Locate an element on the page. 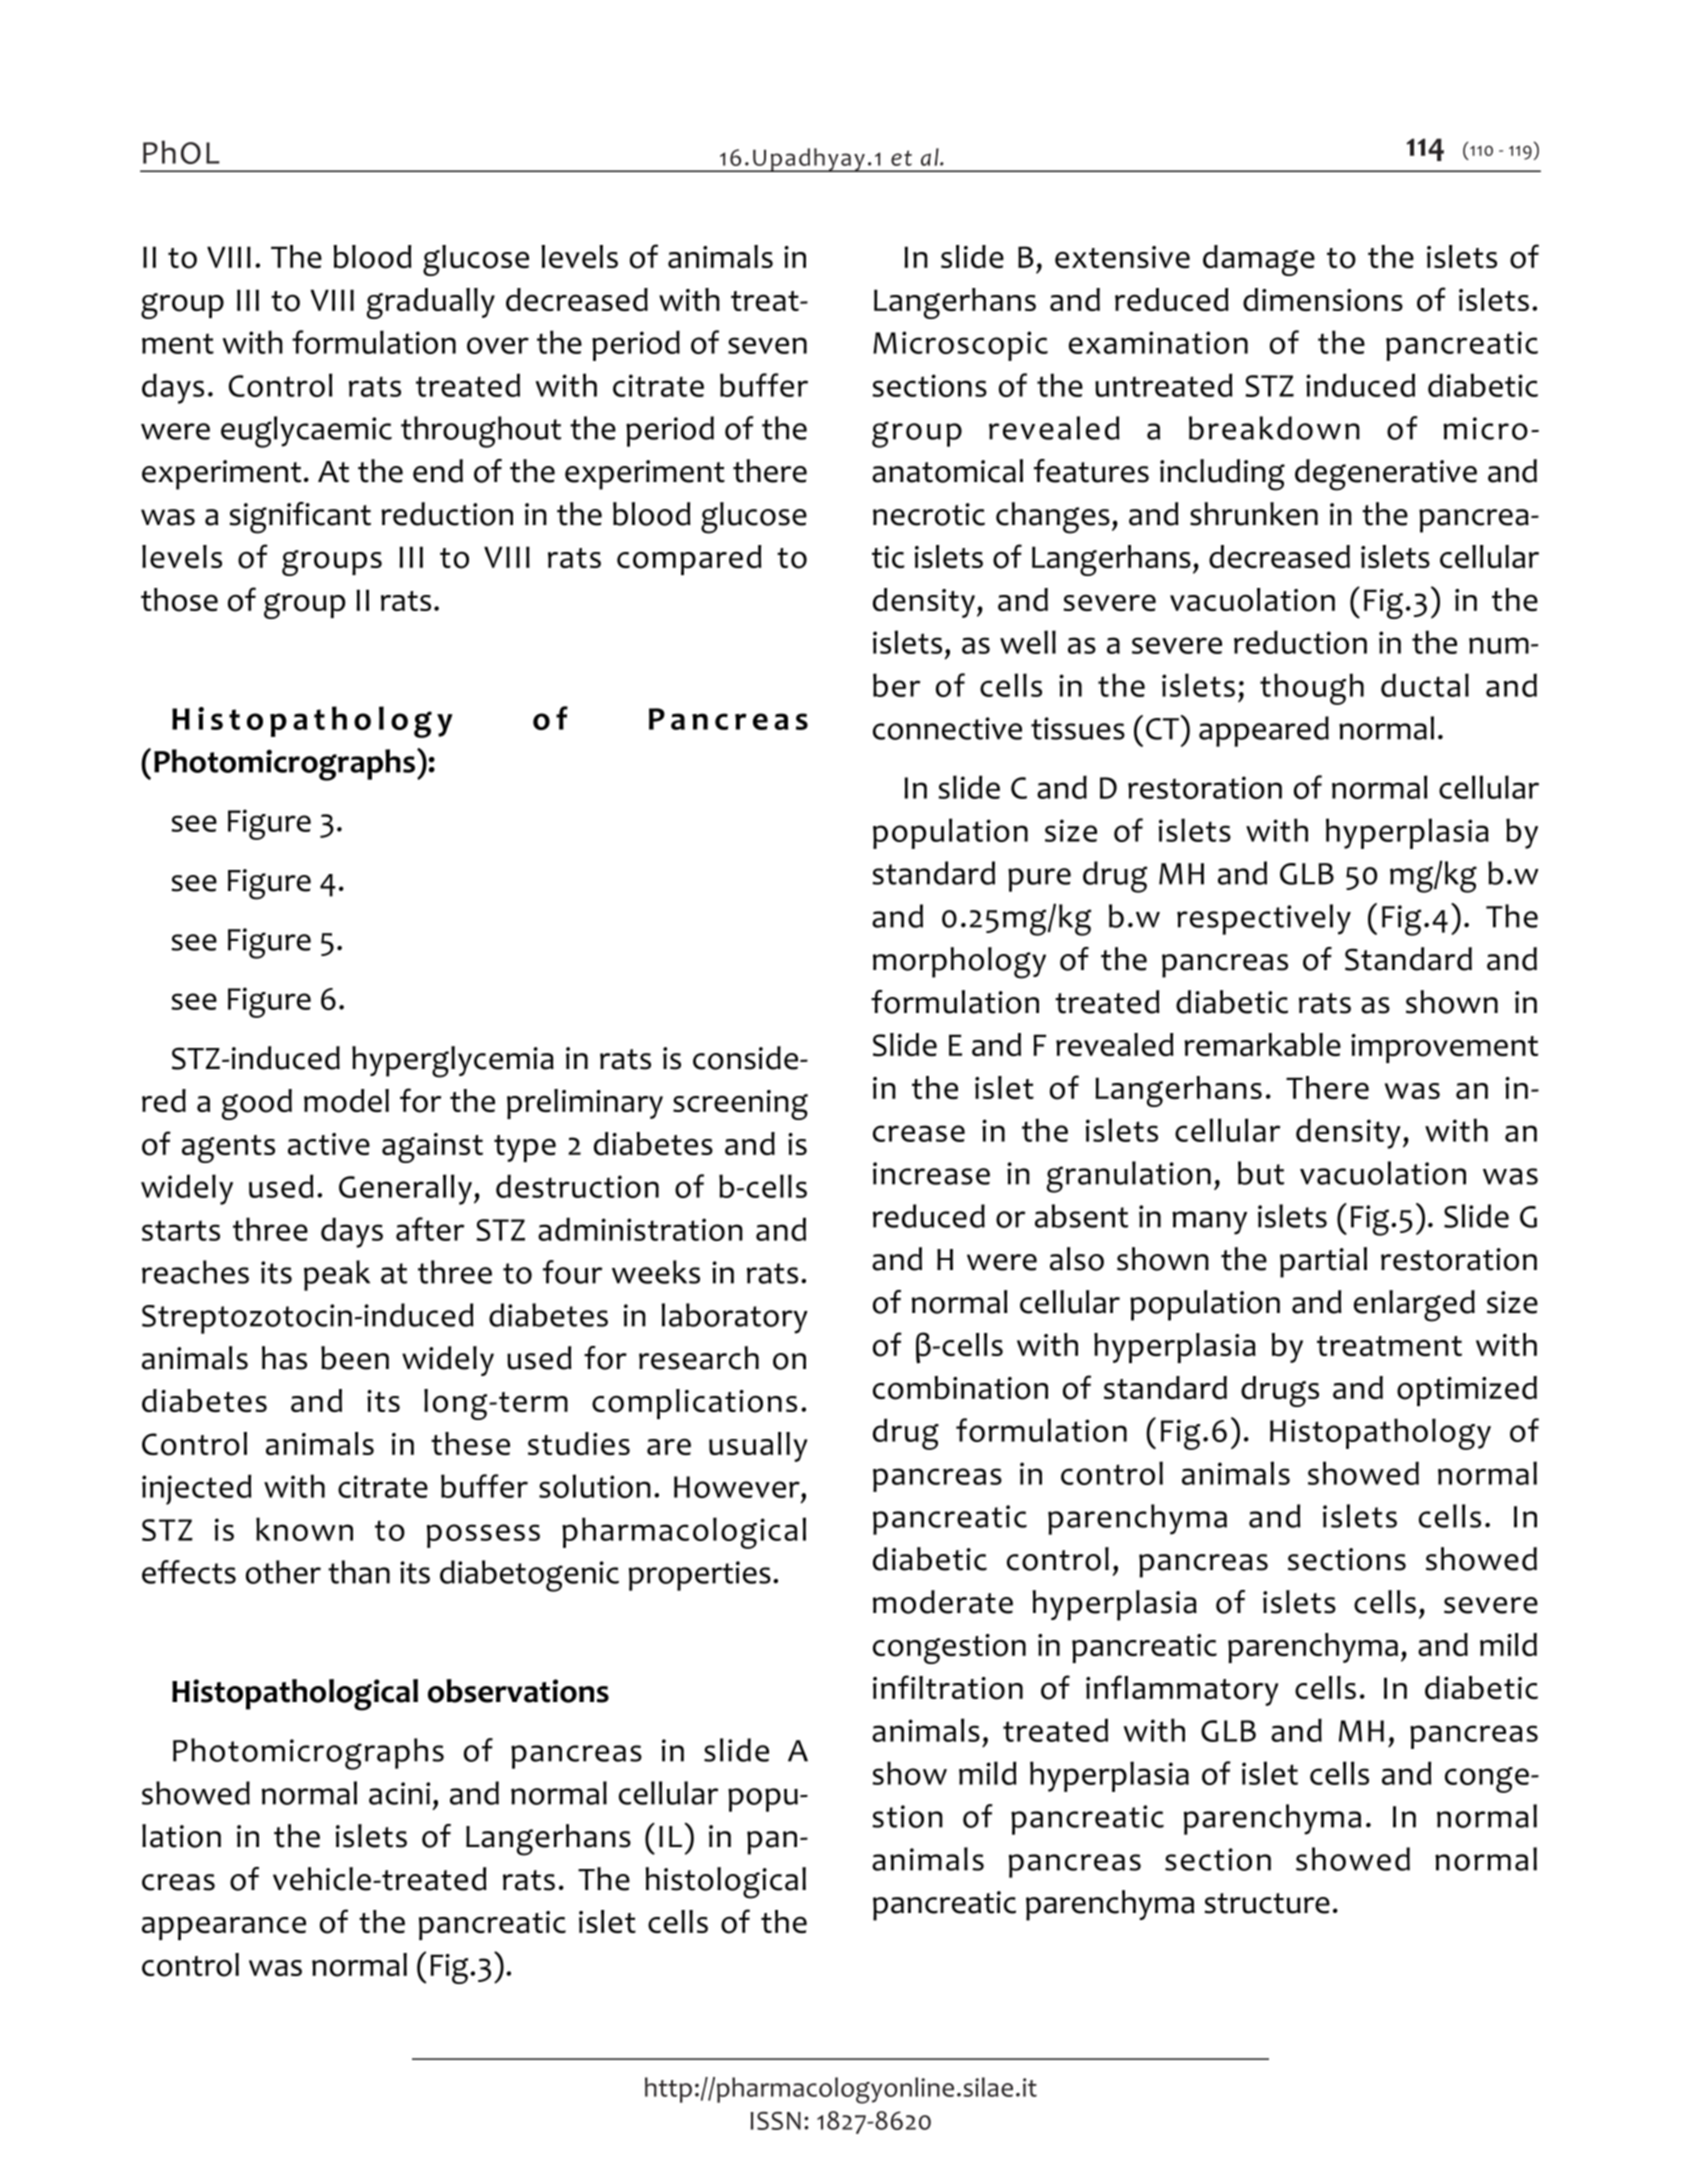 This page has width=1681, height=2176. but is located at coordinates (1261, 1173).
